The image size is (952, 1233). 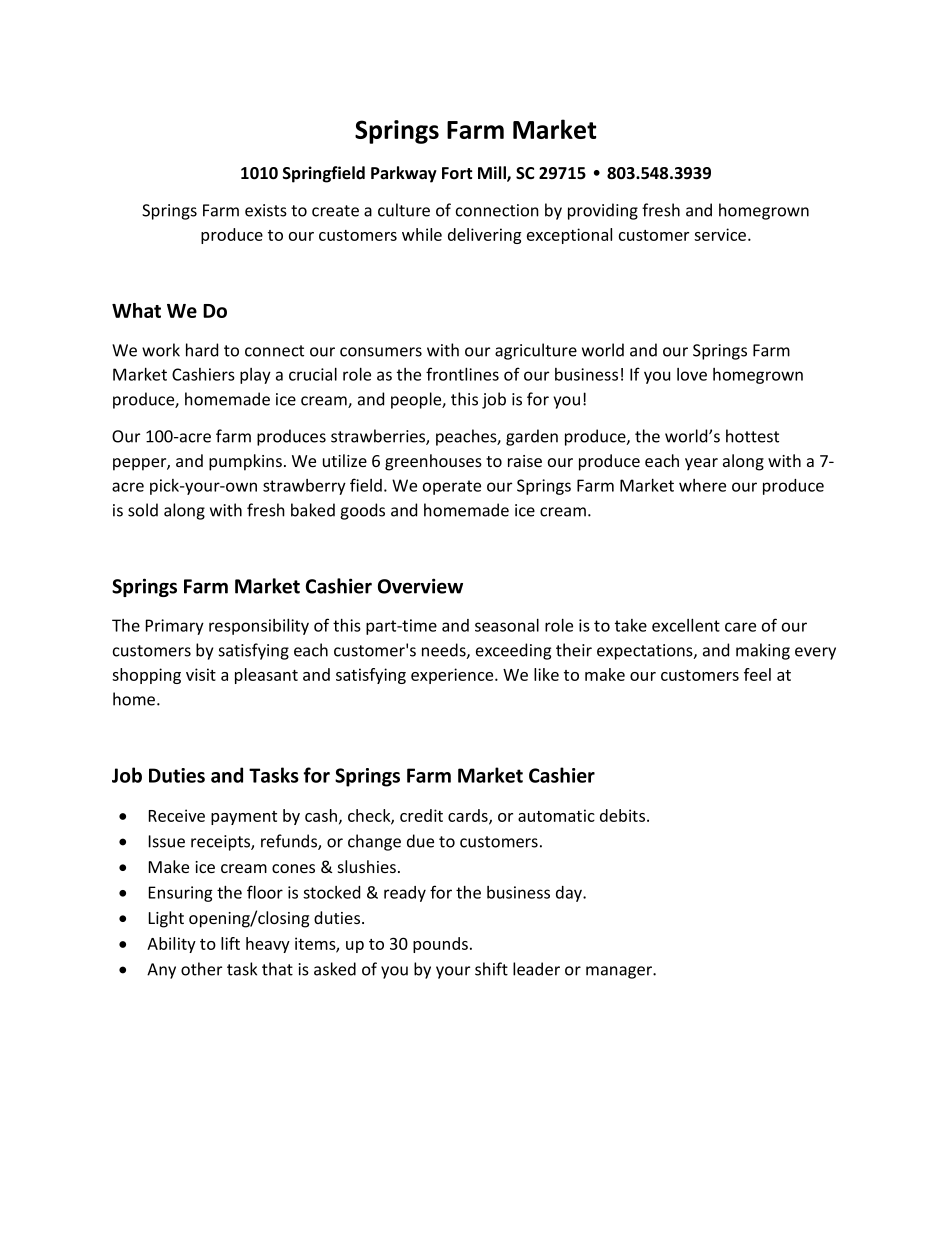 I want to click on feel, so click(x=757, y=674).
